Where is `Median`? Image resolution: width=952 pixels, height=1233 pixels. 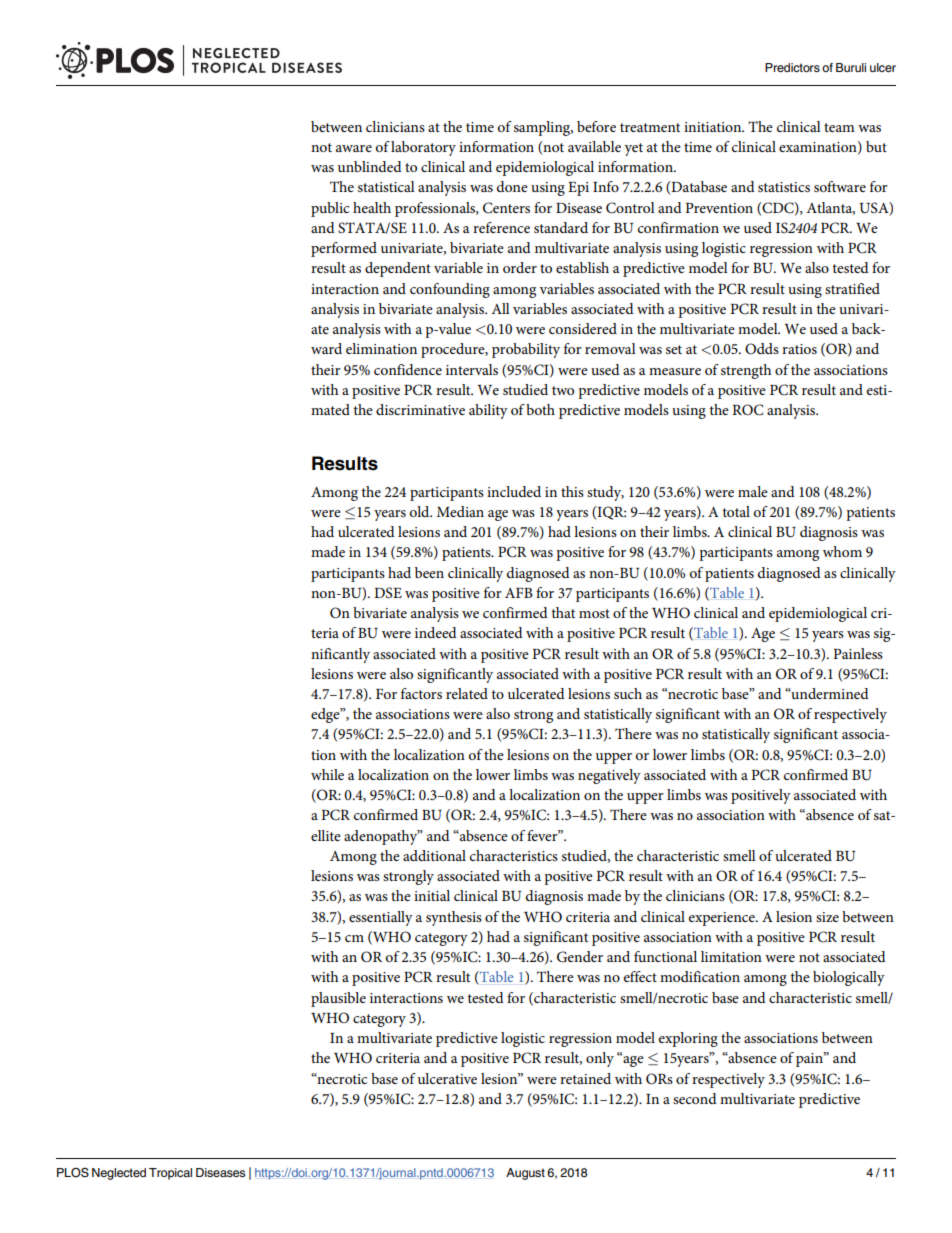
Median is located at coordinates (460, 511).
